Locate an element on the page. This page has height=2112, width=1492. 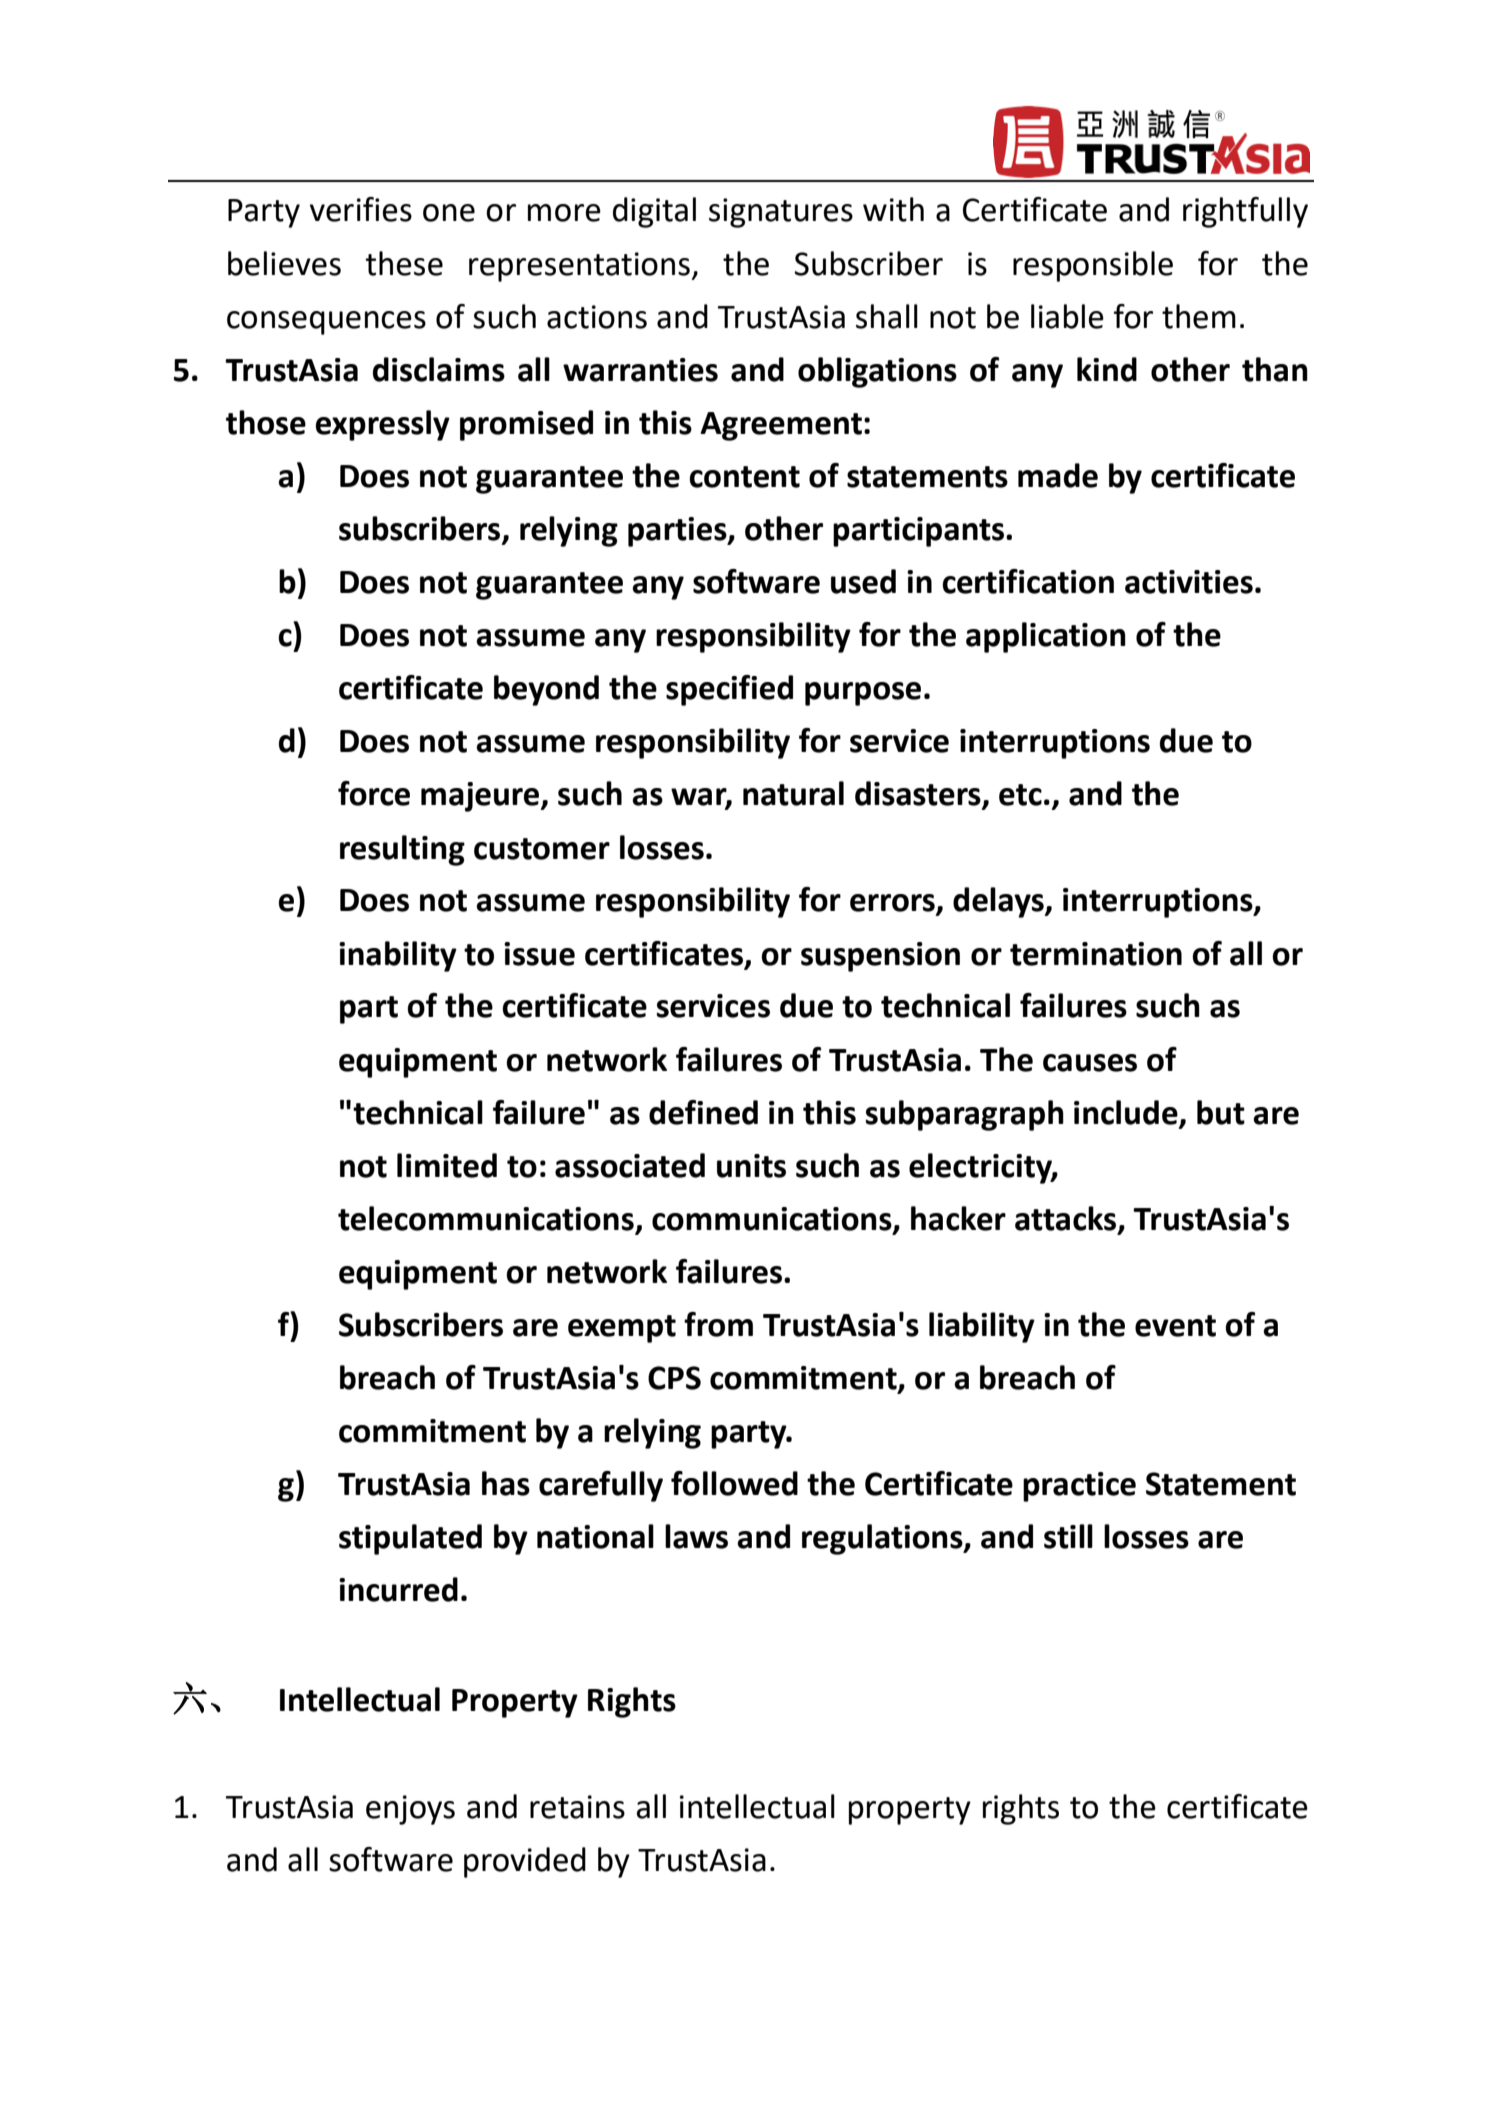
still is located at coordinates (1068, 1536).
